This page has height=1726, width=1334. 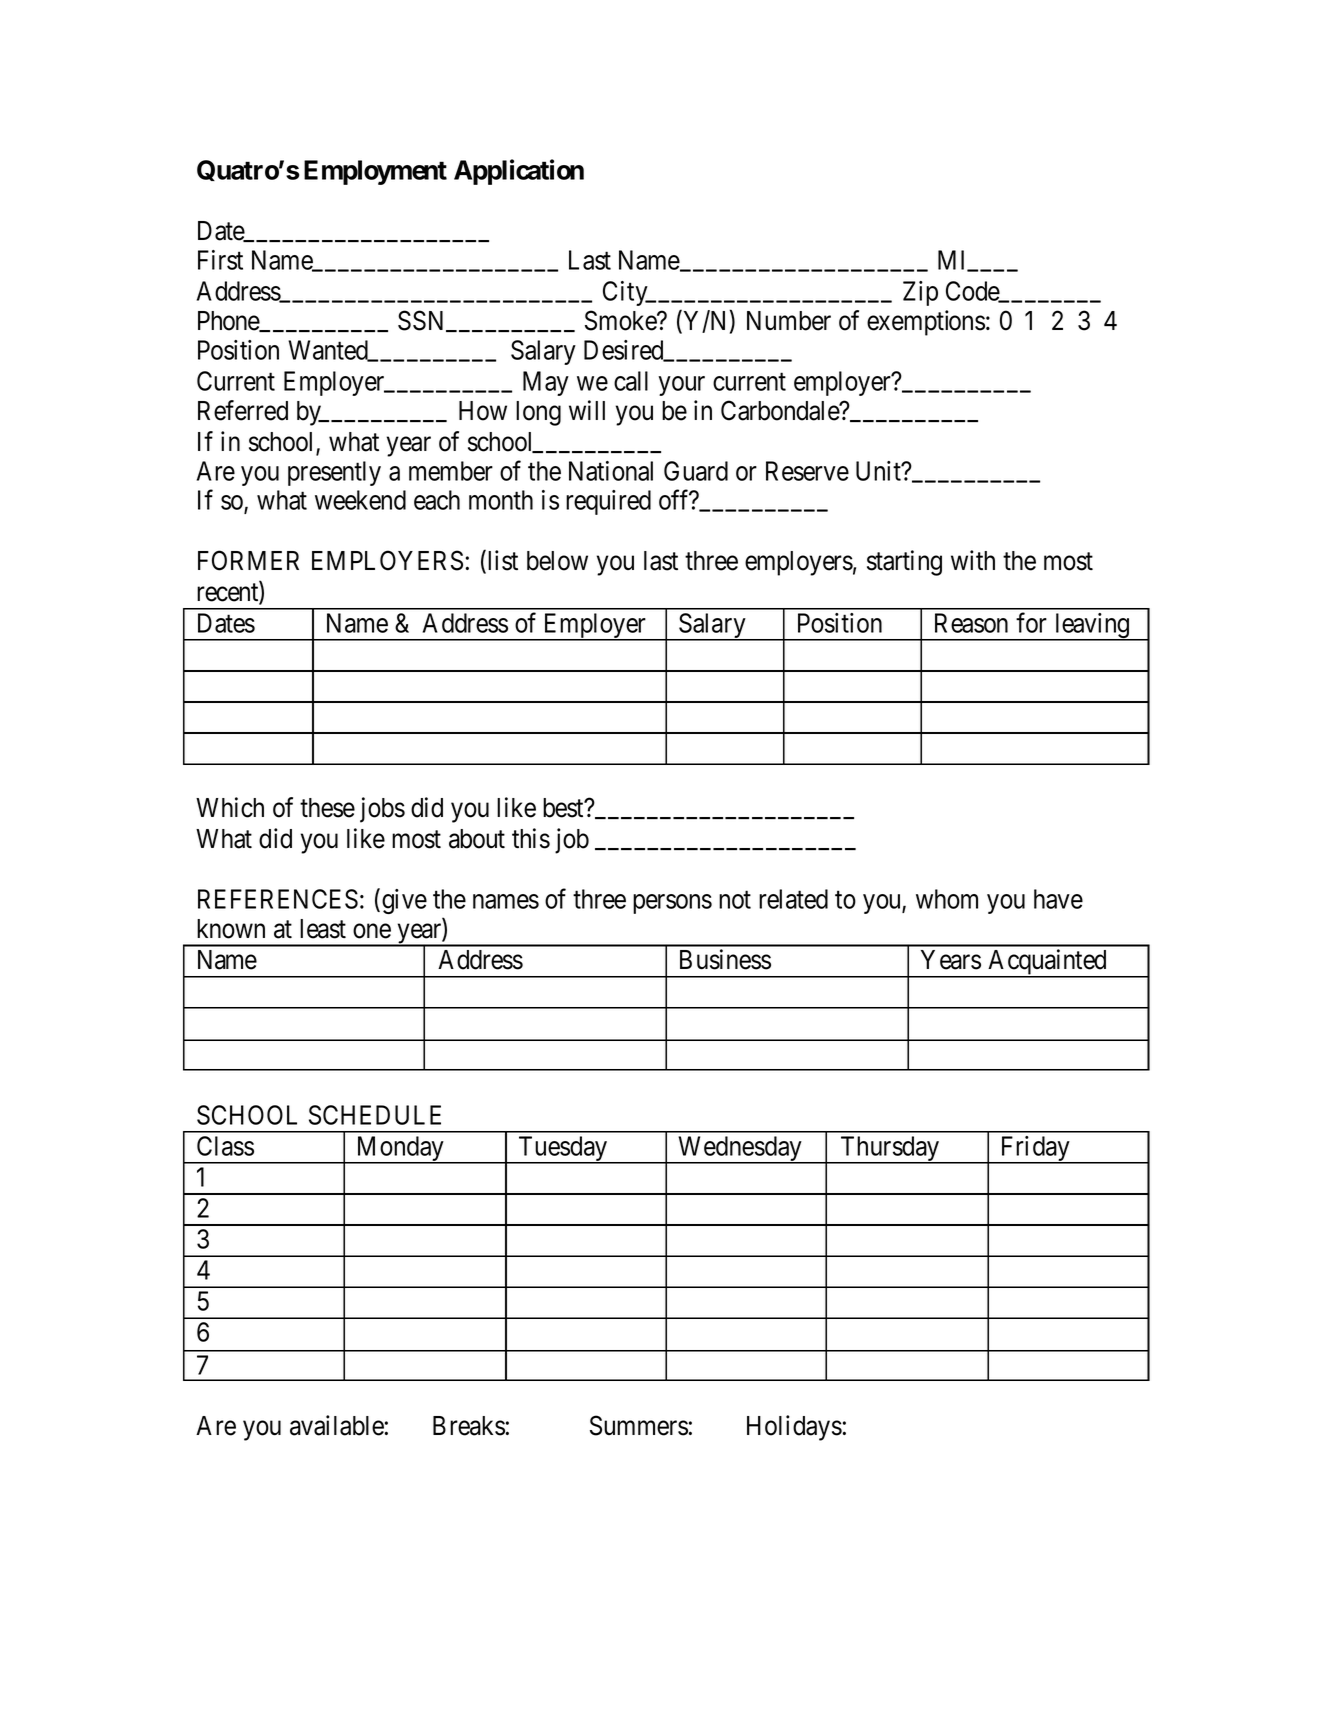 I want to click on available, so click(x=337, y=1425).
